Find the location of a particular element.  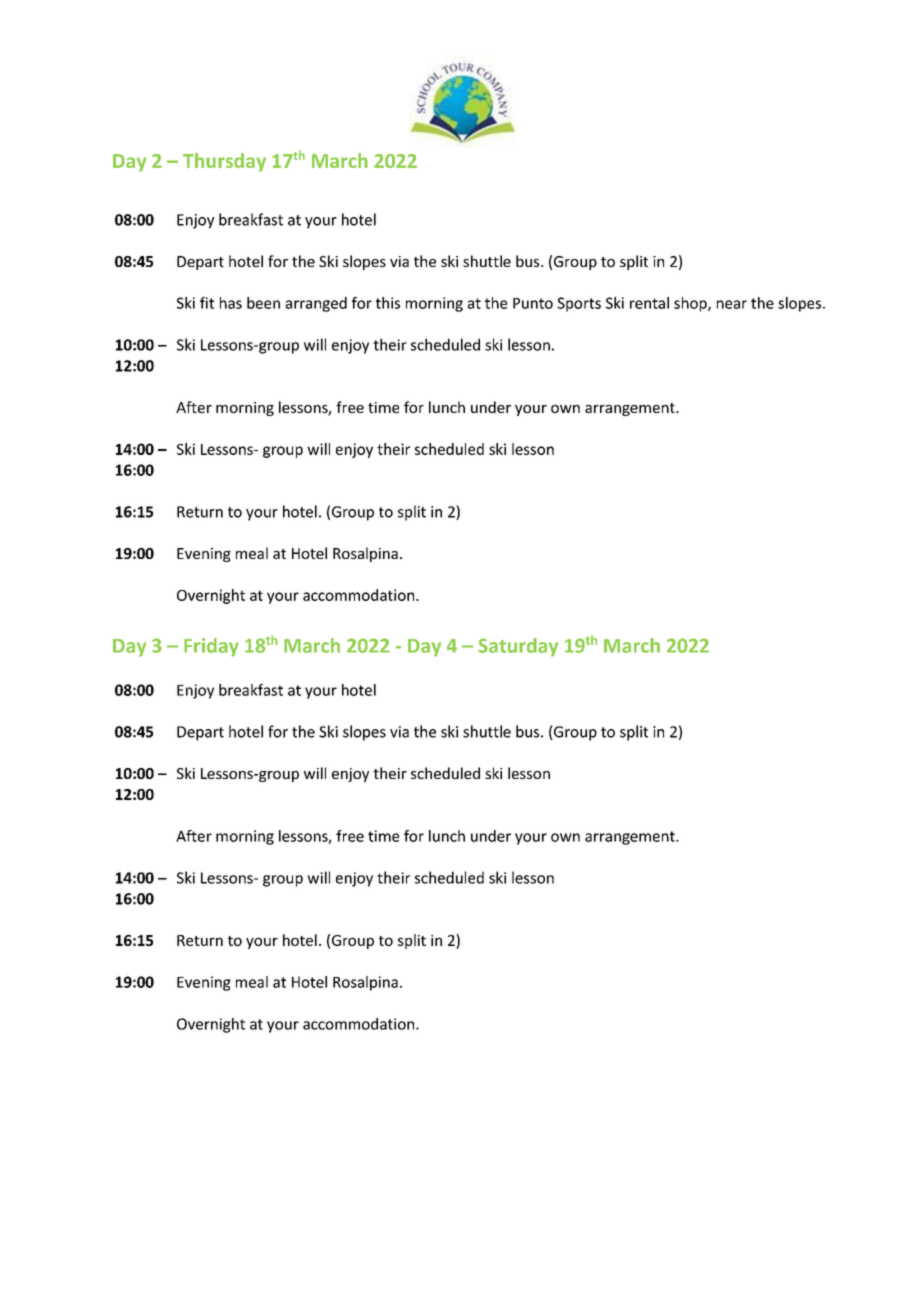

shop is located at coordinates (691, 304).
